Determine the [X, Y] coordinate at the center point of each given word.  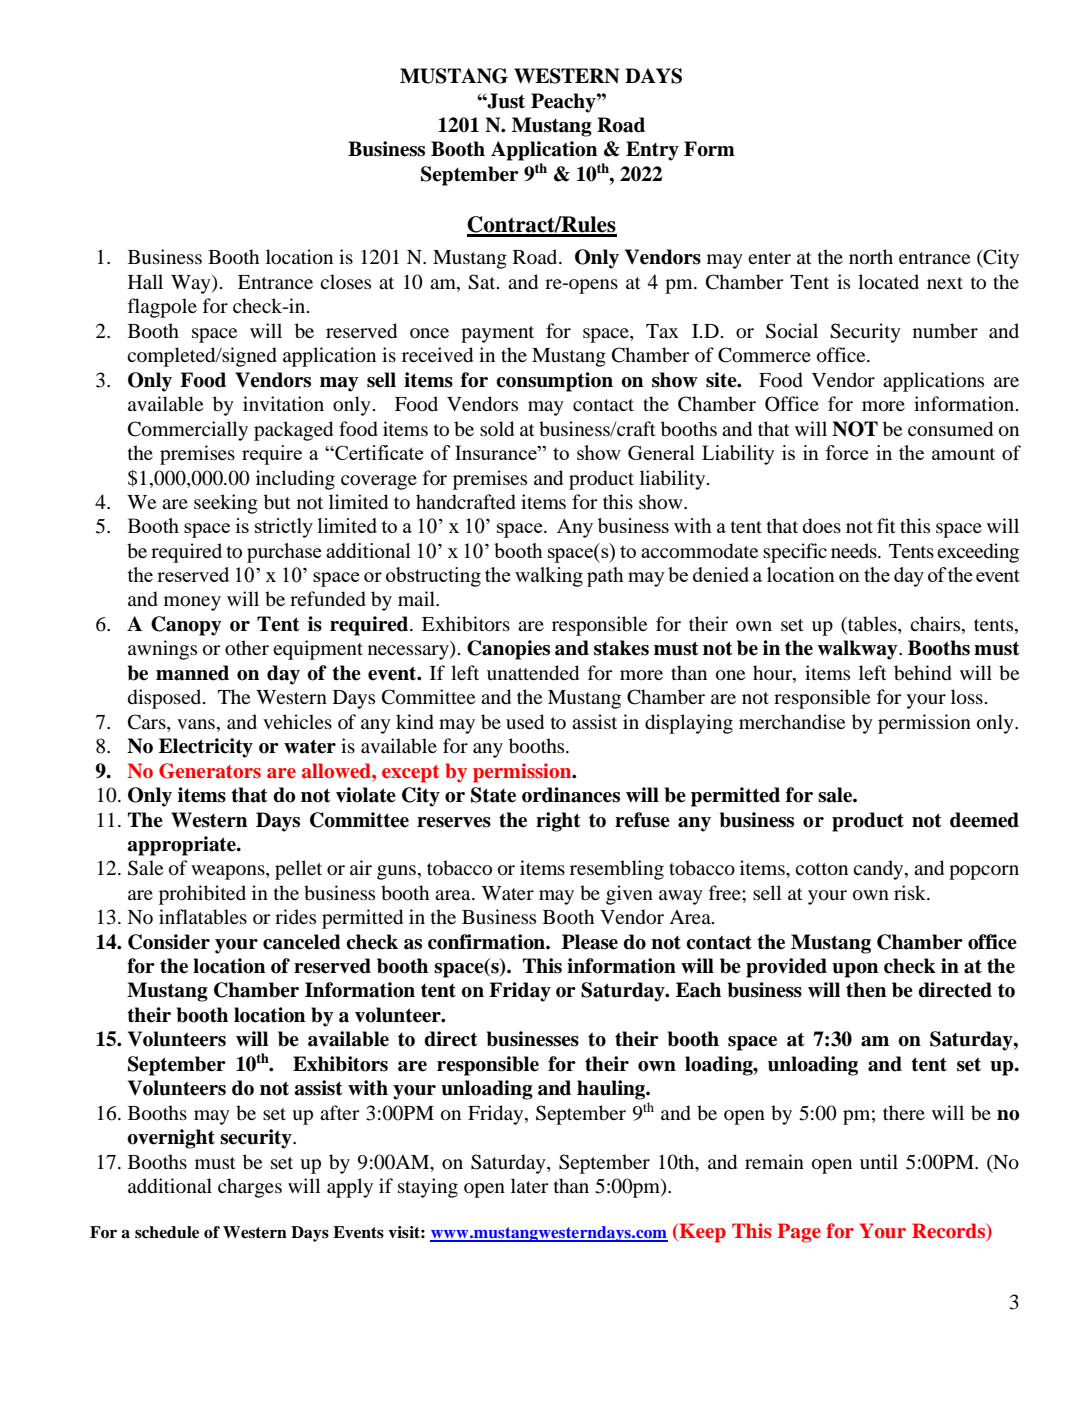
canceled [302, 942]
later [529, 1185]
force [847, 452]
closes [345, 281]
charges [250, 1188]
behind [923, 673]
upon [855, 970]
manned [192, 673]
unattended [533, 673]
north [871, 257]
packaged [293, 431]
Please [590, 942]
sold [497, 429]
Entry [652, 151]
